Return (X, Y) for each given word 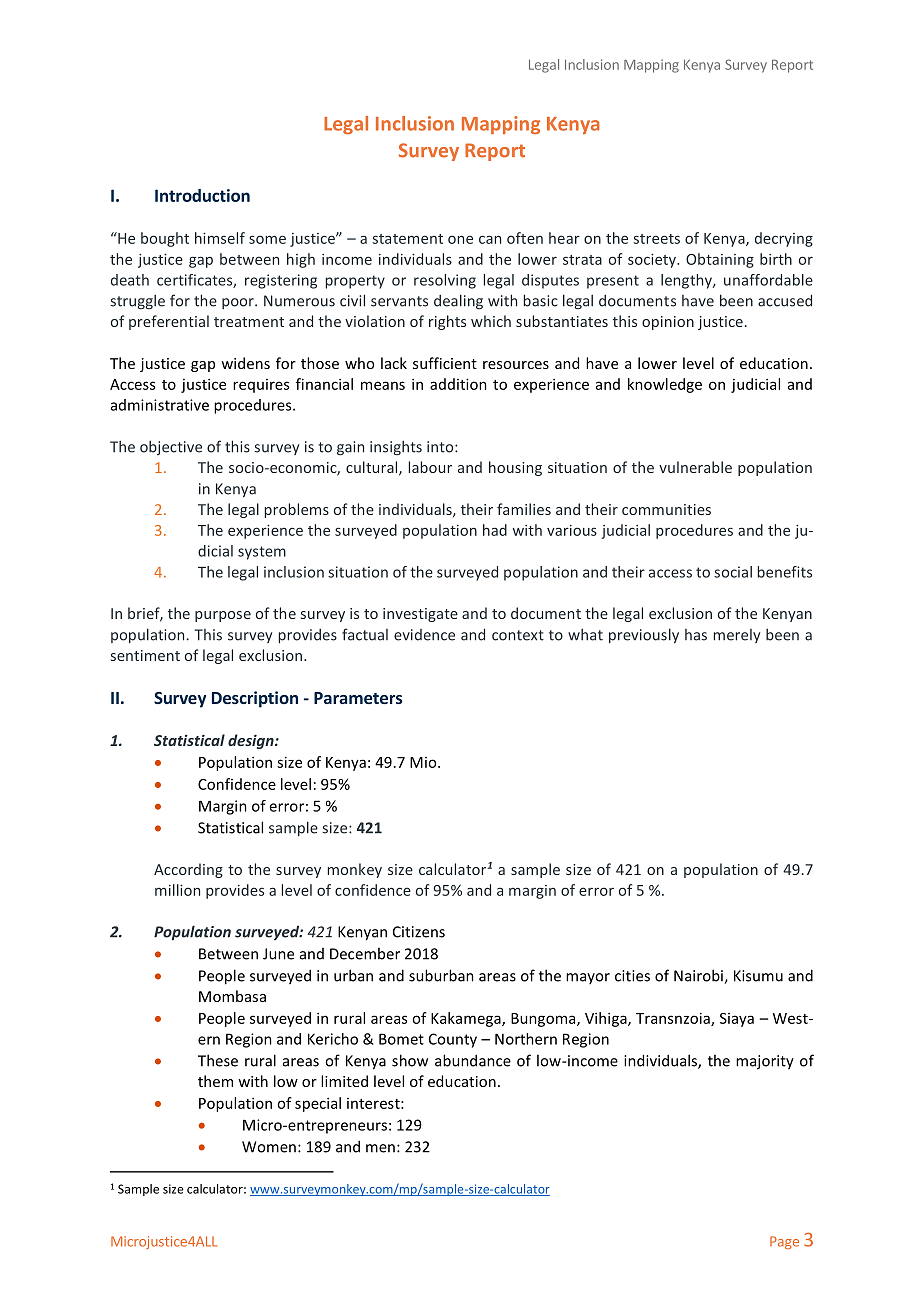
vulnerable (695, 467)
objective (171, 447)
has (696, 635)
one (460, 239)
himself (220, 238)
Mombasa (232, 996)
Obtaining (720, 260)
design (252, 741)
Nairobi (699, 976)
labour (430, 467)
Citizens (419, 932)
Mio (424, 762)
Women (269, 1147)
